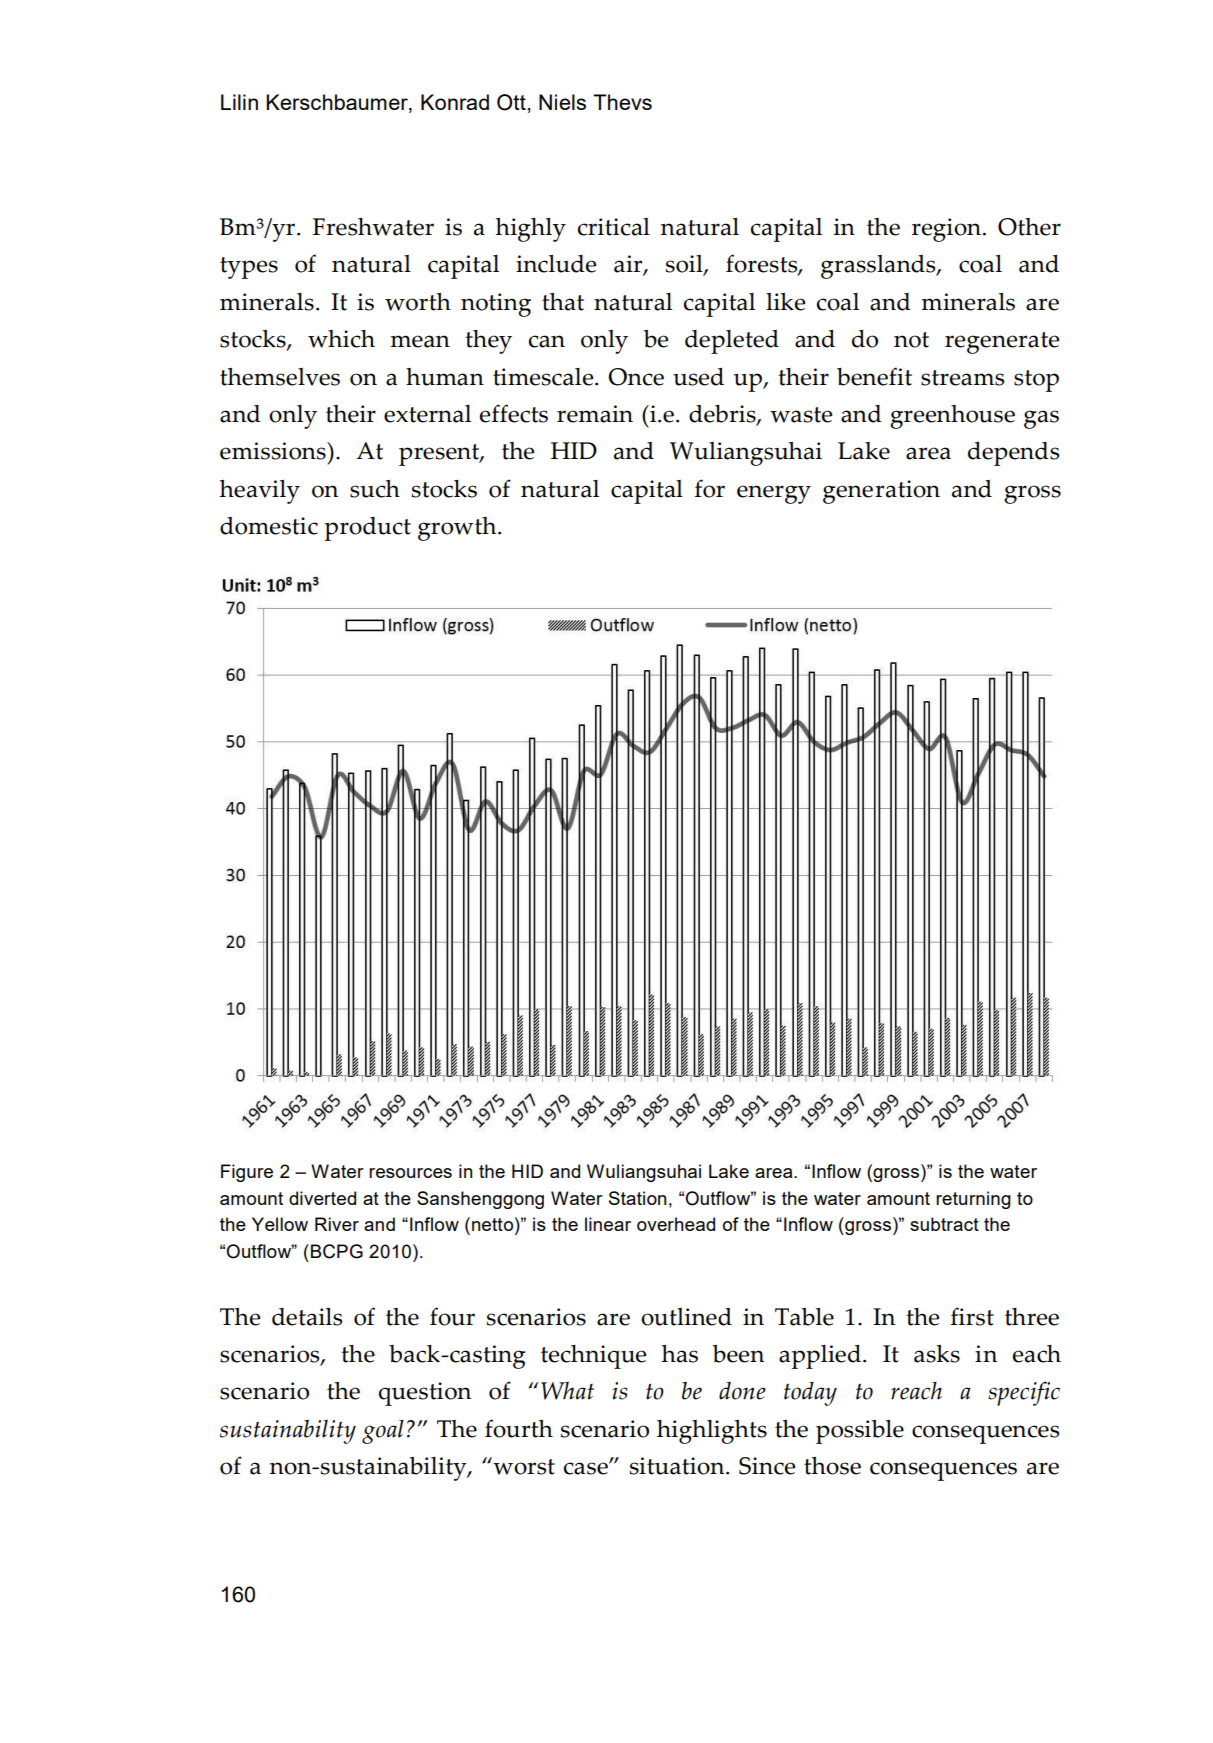 Image resolution: width=1213 pixels, height=1743 pixels. Describe the element at coordinates (946, 230) in the screenshot. I see `region` at that location.
